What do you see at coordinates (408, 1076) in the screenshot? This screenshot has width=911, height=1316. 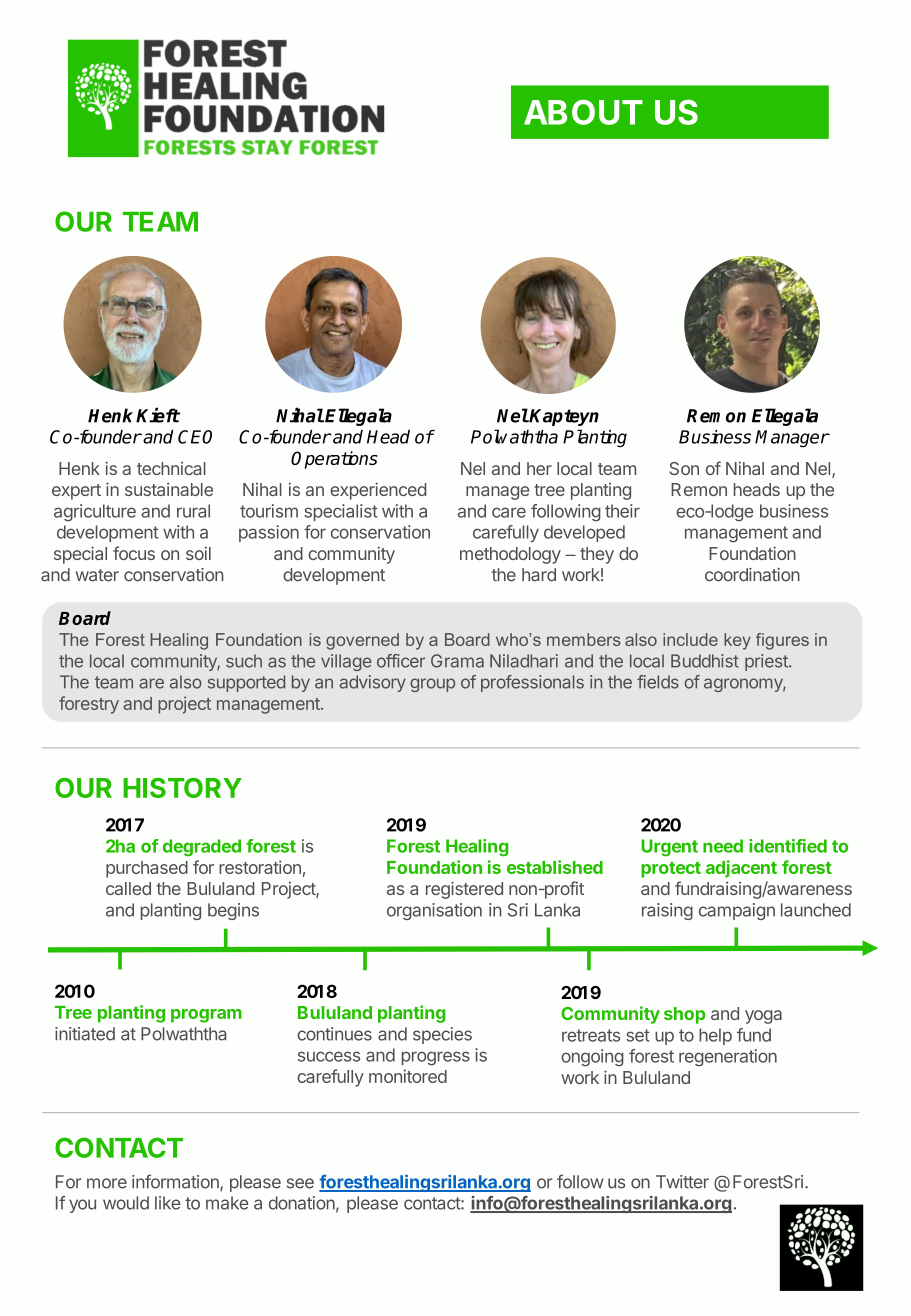 I see `monitored` at bounding box center [408, 1076].
